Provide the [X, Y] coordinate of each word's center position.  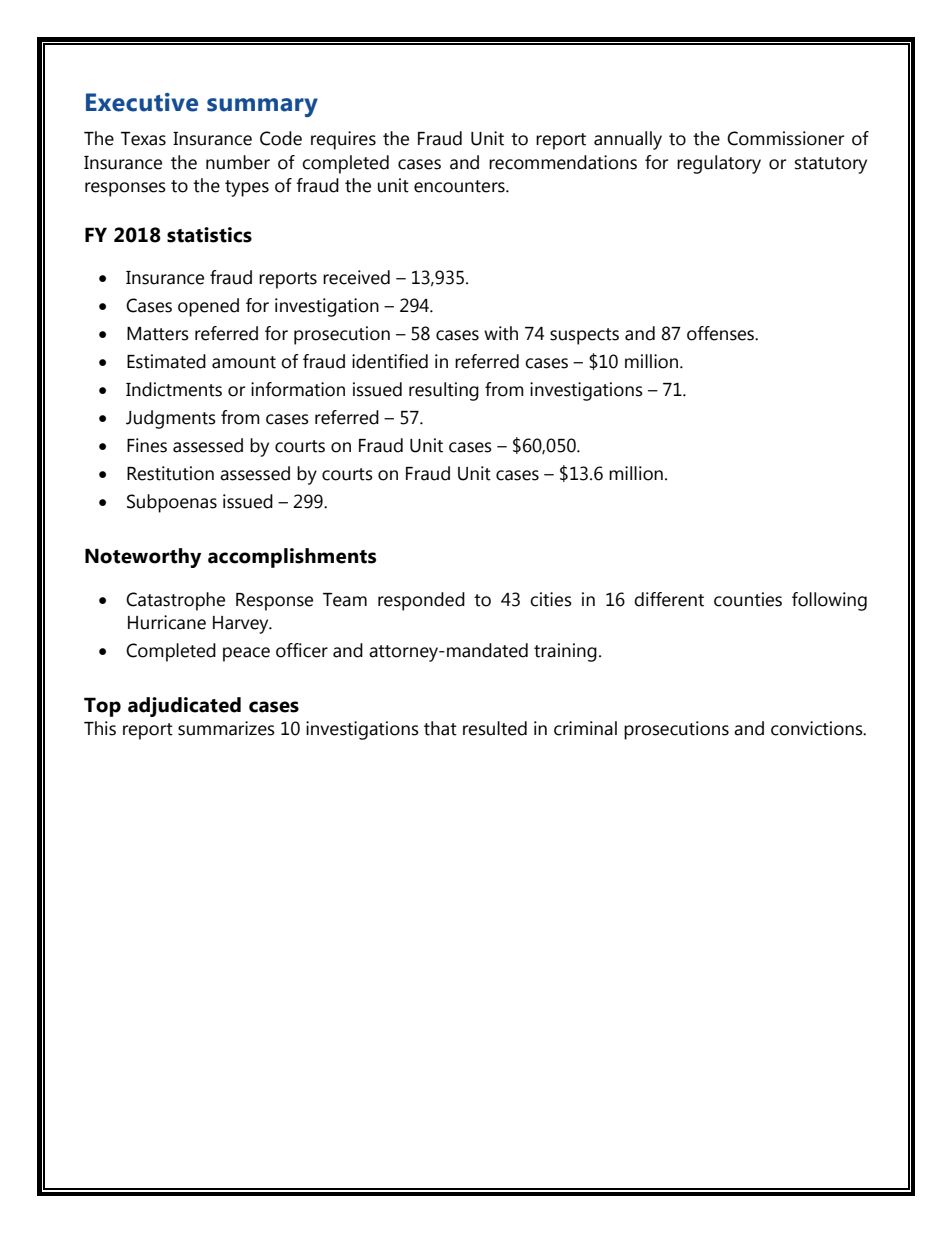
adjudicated [184, 707]
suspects [584, 336]
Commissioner [785, 138]
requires [343, 140]
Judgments [171, 419]
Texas [143, 139]
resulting [444, 391]
